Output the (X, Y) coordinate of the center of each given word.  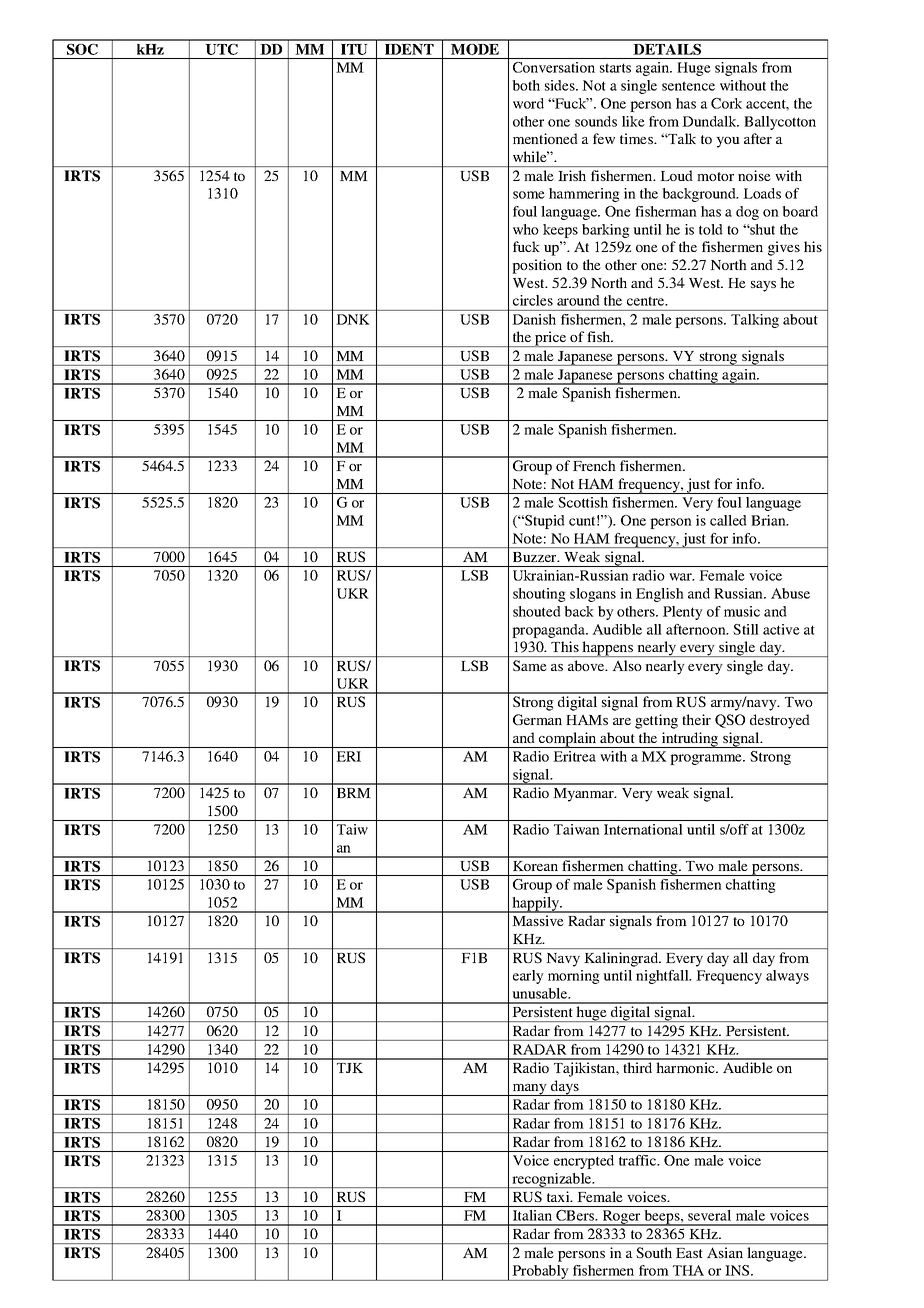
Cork (726, 103)
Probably (540, 1273)
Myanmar (584, 795)
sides (561, 85)
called (728, 520)
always (787, 977)
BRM (354, 793)
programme (707, 759)
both (526, 85)
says (763, 286)
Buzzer (536, 557)
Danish (534, 319)
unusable (541, 993)
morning (574, 977)
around (578, 300)
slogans (593, 595)
